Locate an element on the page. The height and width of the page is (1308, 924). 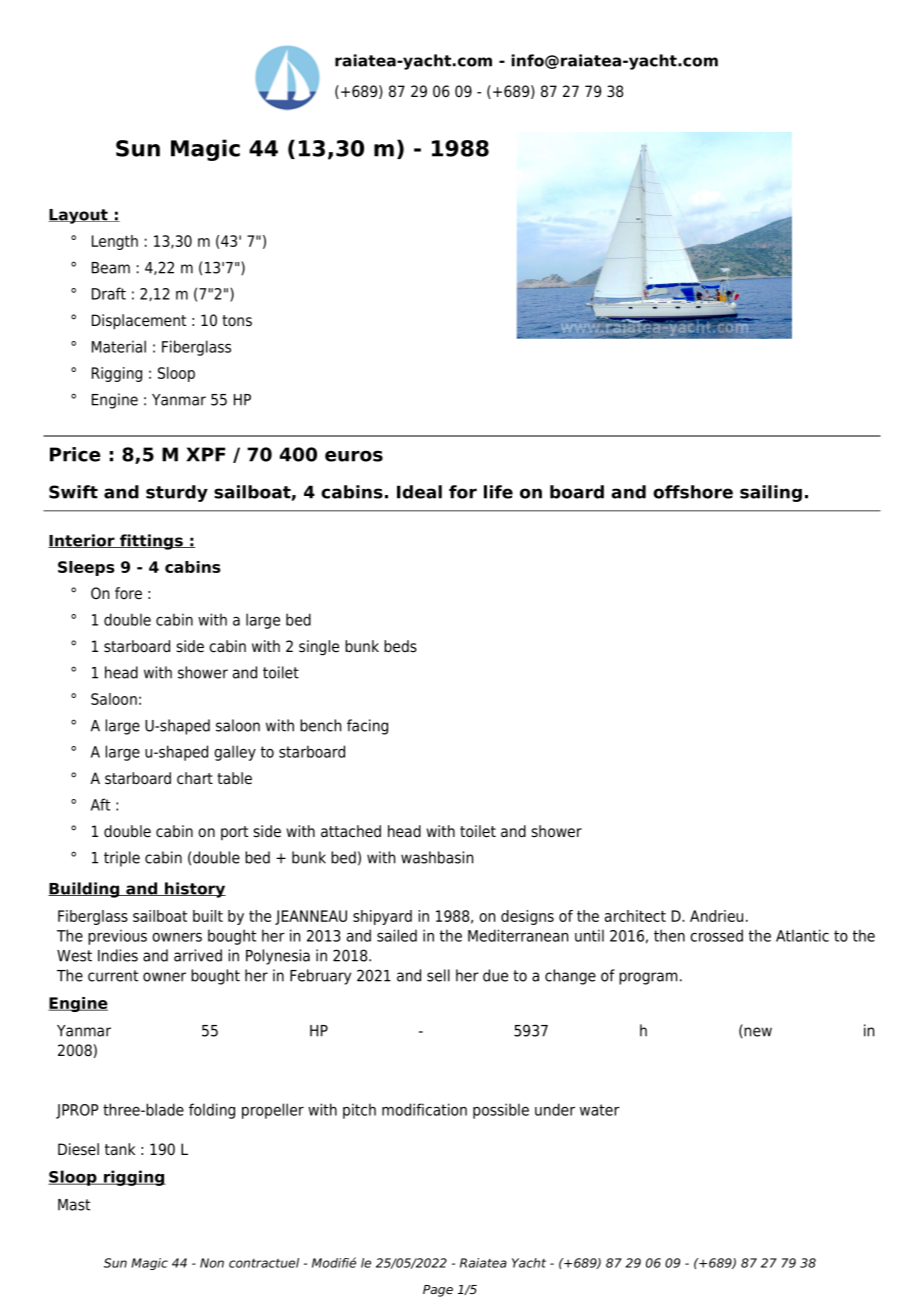
Non is located at coordinates (212, 1263).
